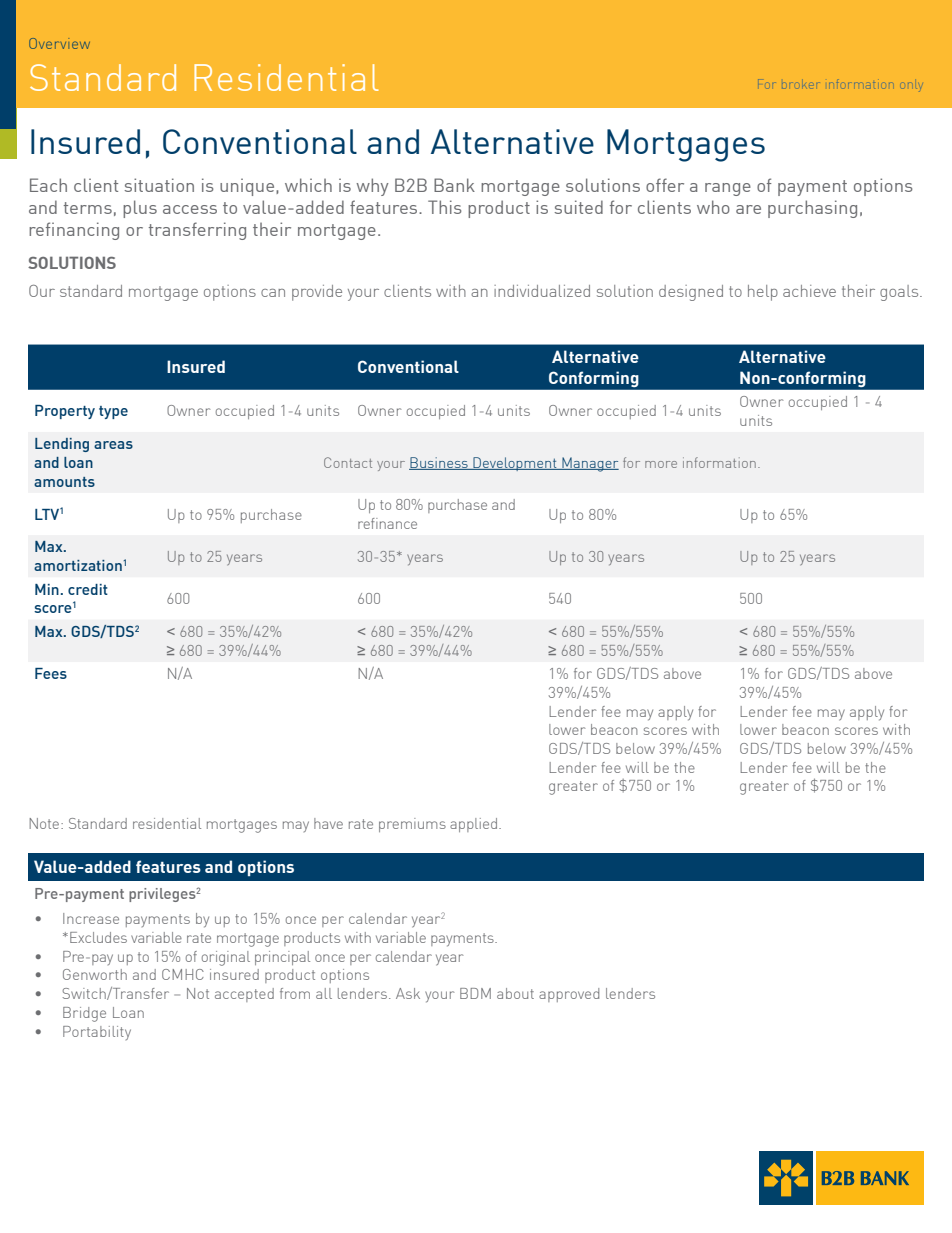 This page has height=1233, width=952. What do you see at coordinates (84, 1014) in the page?
I see `Bridge` at bounding box center [84, 1014].
